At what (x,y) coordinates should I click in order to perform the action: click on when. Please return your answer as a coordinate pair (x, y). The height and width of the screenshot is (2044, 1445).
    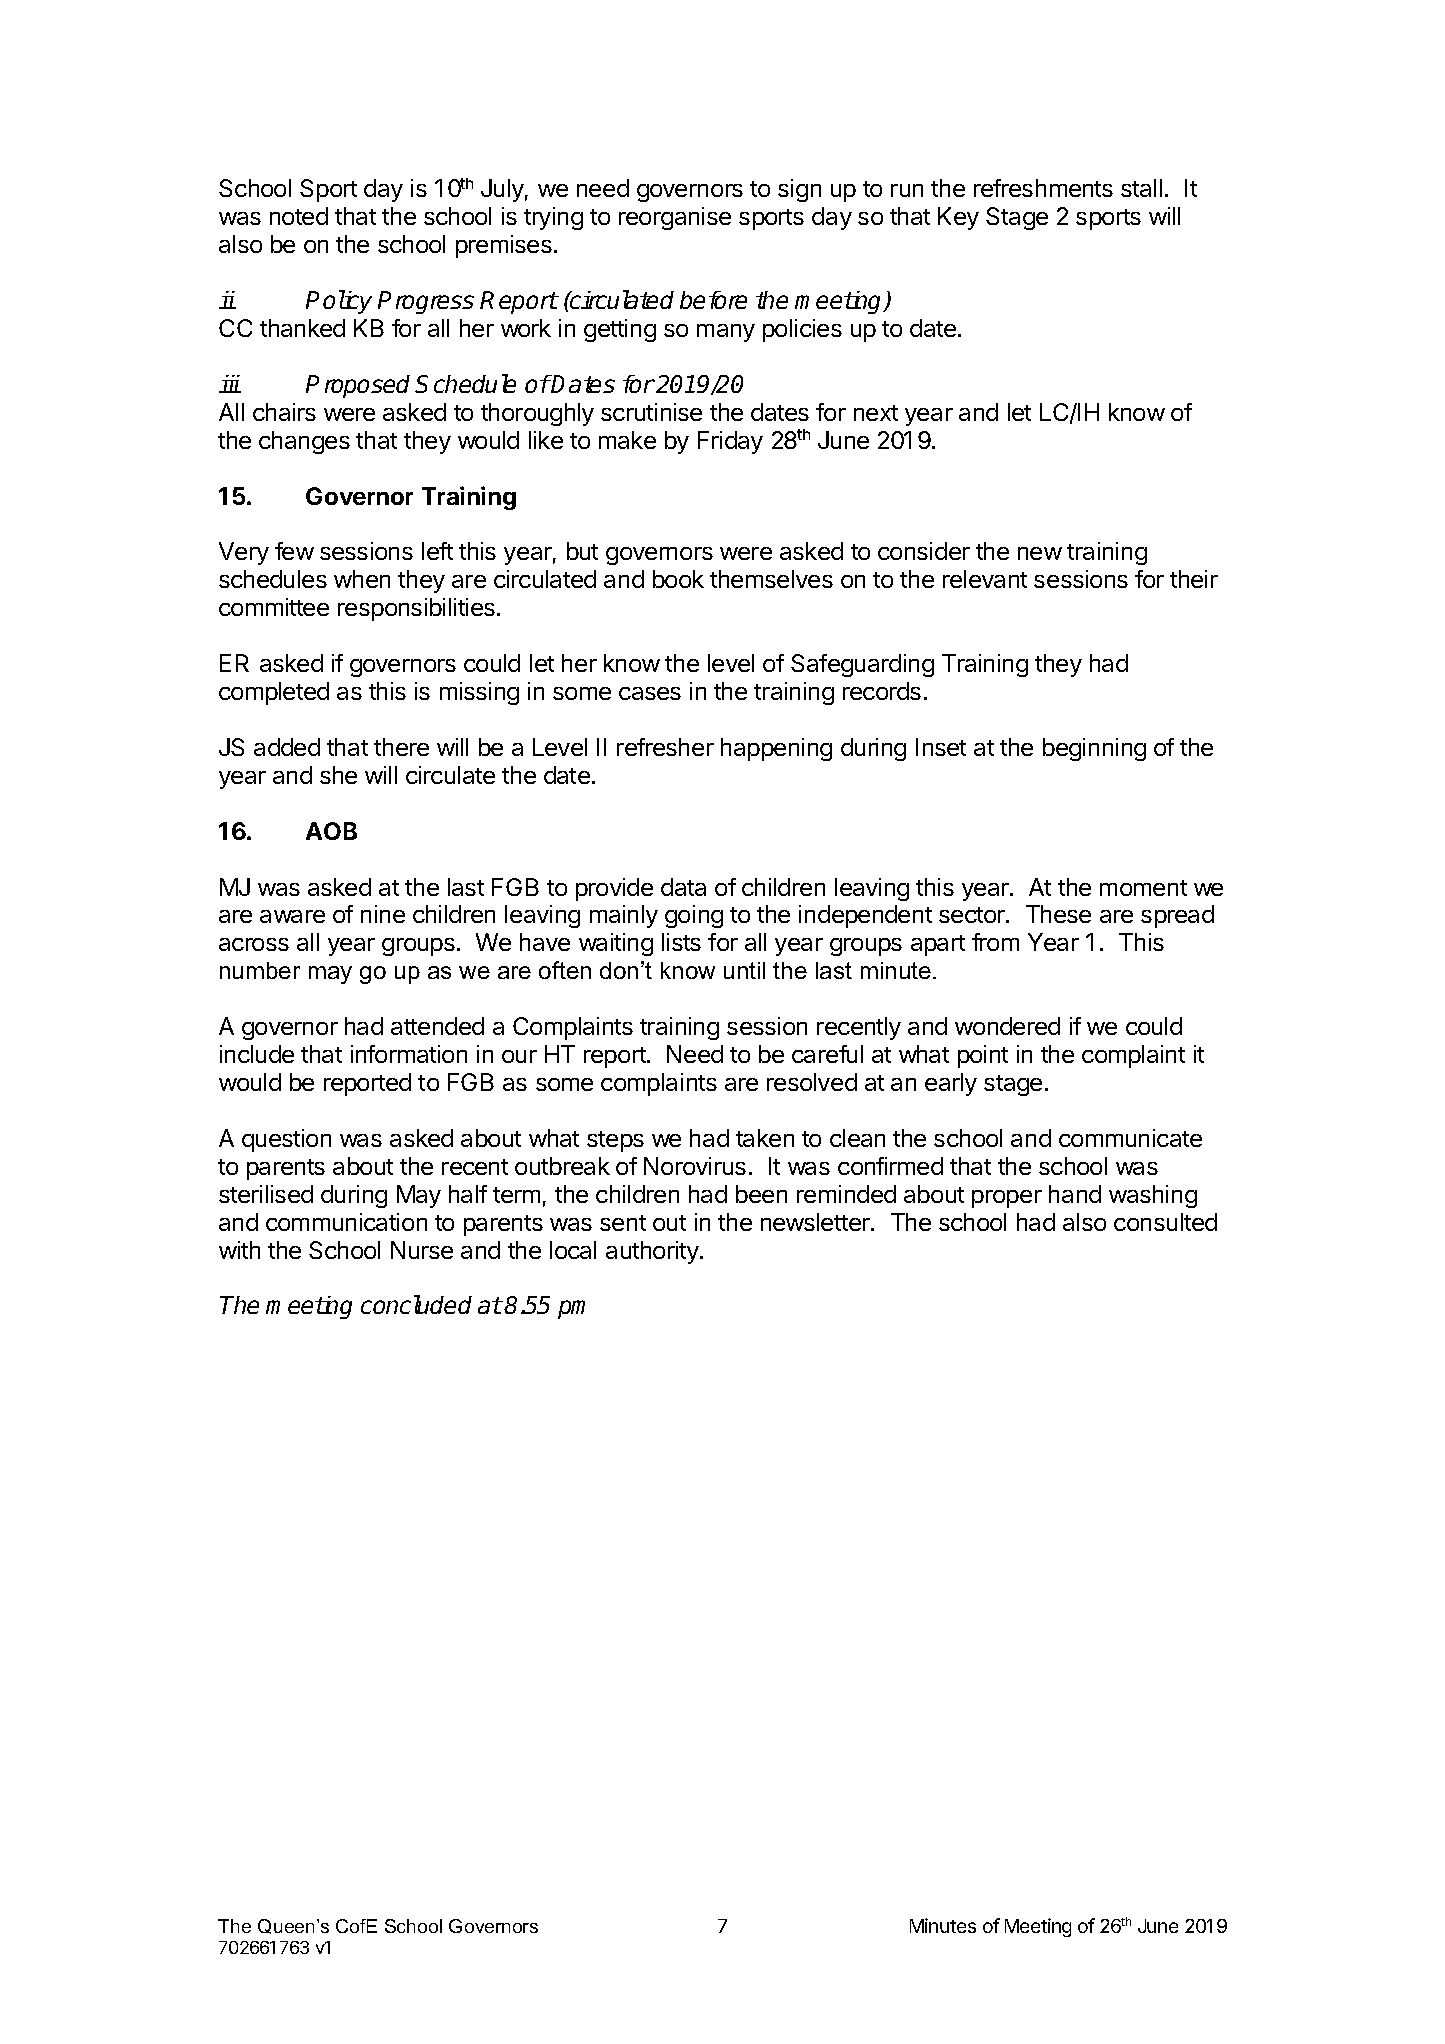
    Looking at the image, I should click on (362, 579).
